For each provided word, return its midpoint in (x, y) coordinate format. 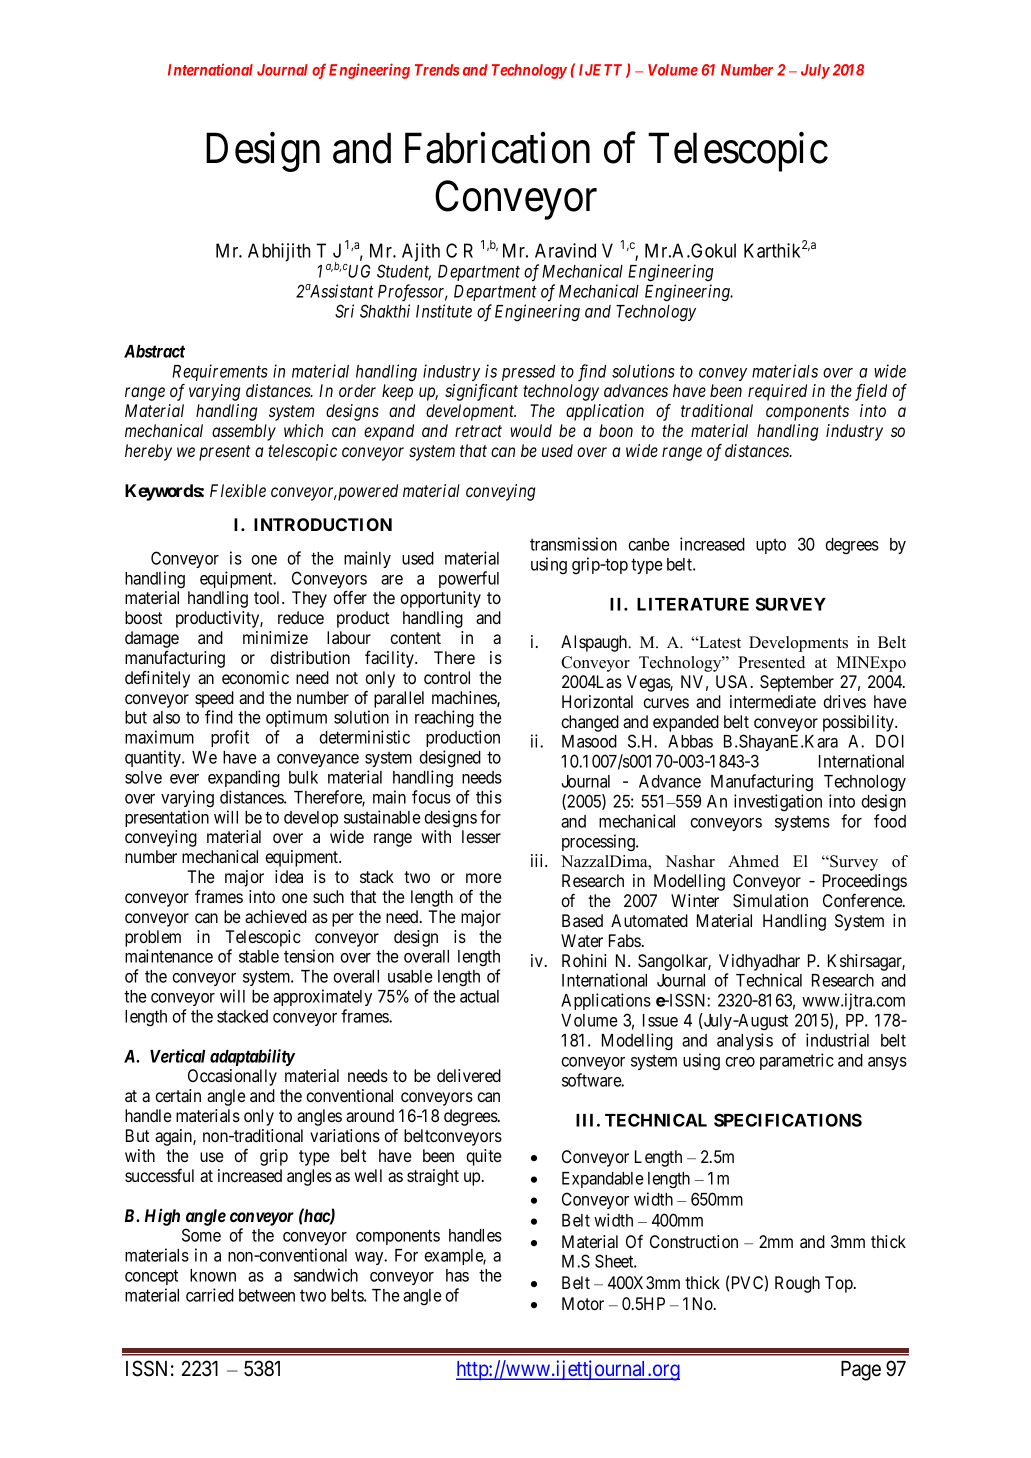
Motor (583, 1303)
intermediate (773, 701)
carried (210, 1295)
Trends (437, 70)
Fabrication (497, 148)
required (777, 392)
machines (465, 699)
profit (230, 738)
